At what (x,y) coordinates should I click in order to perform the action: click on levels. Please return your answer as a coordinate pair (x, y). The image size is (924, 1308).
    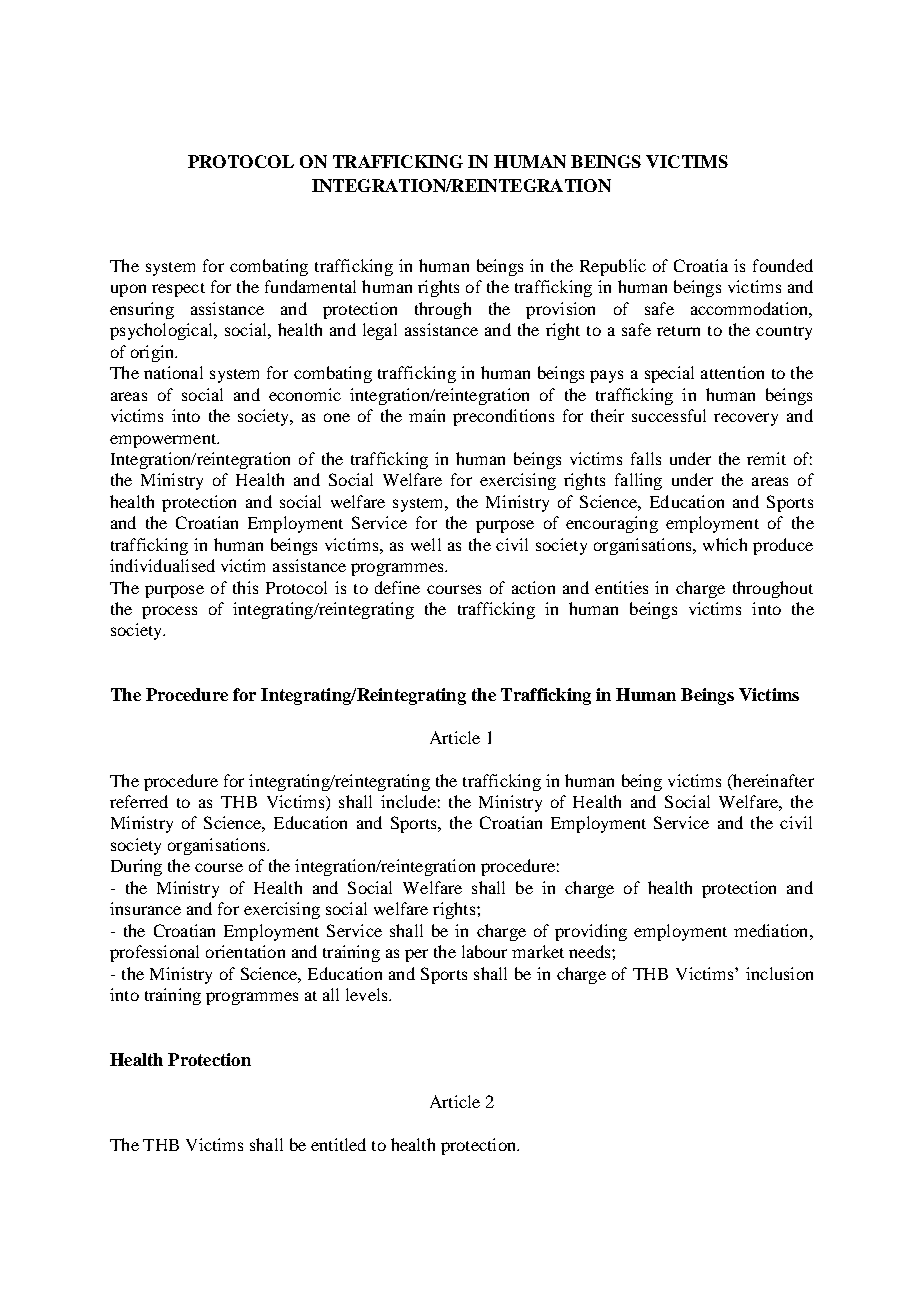
    Looking at the image, I should click on (368, 994).
